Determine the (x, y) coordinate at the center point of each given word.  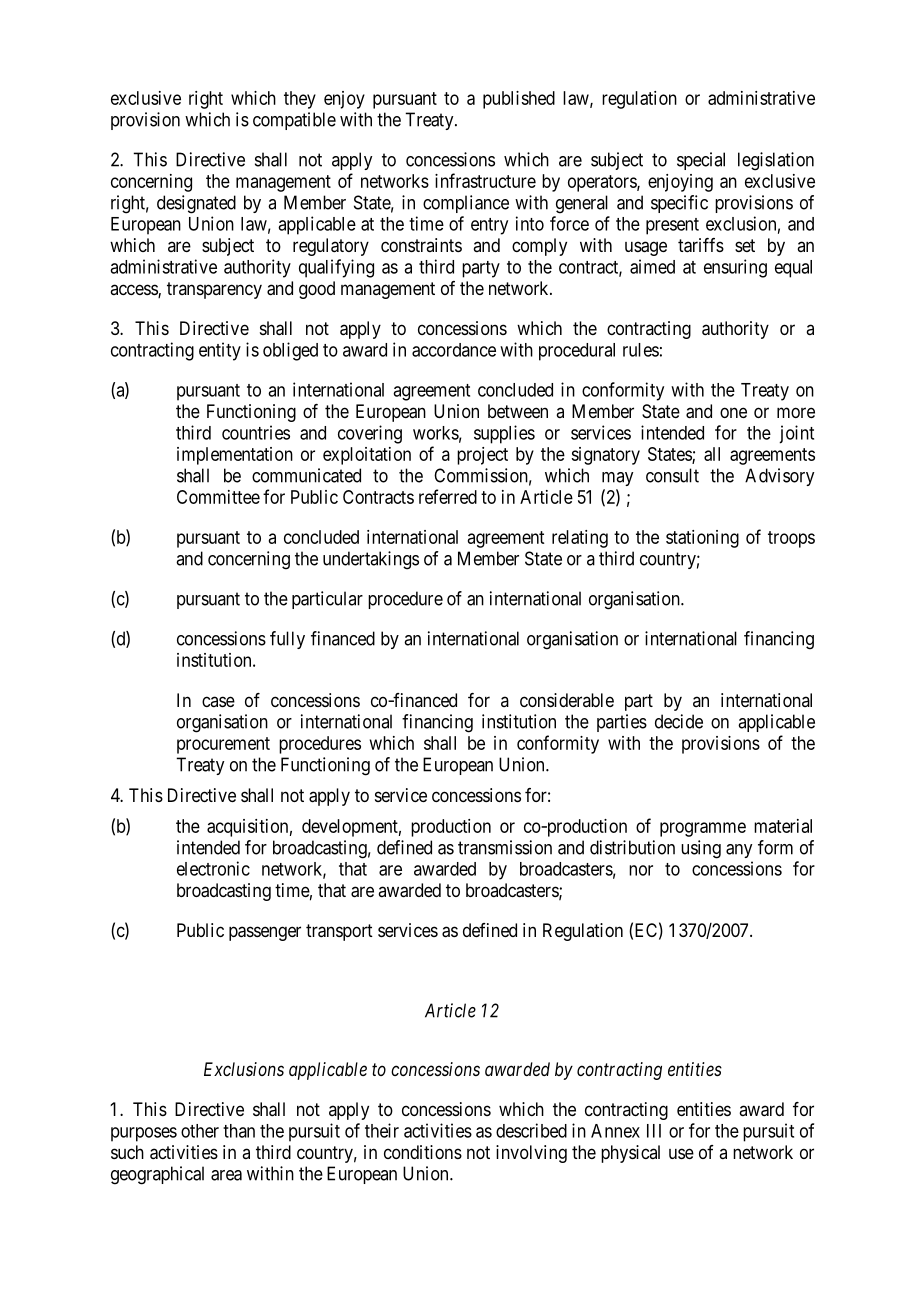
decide (679, 721)
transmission (505, 847)
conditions (423, 1152)
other (200, 1131)
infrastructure (485, 180)
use (681, 1153)
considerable (567, 700)
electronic (213, 868)
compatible (294, 121)
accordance (454, 350)
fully (287, 640)
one (733, 412)
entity (220, 351)
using (701, 849)
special (701, 161)
